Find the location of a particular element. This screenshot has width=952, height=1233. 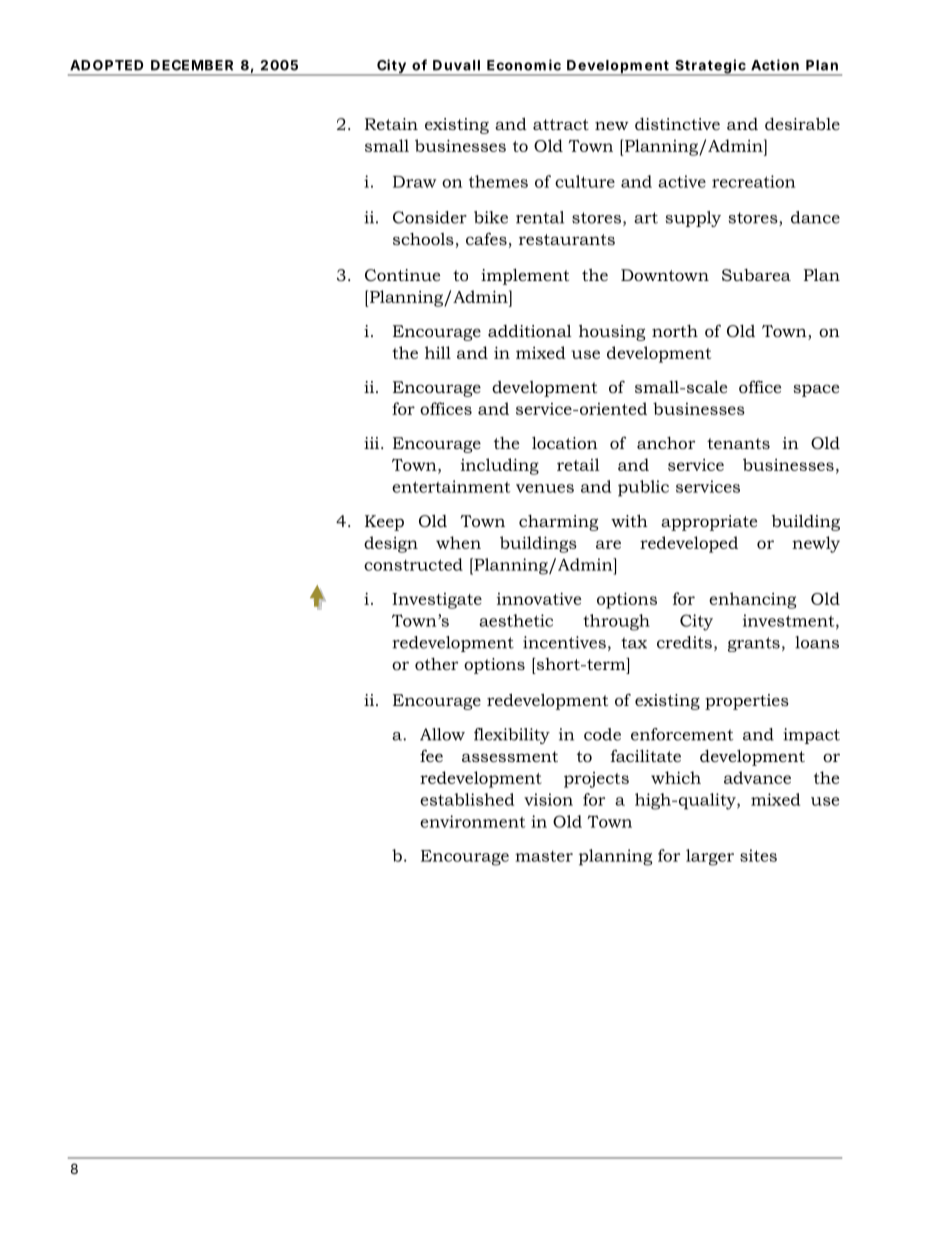

including is located at coordinates (500, 466).
